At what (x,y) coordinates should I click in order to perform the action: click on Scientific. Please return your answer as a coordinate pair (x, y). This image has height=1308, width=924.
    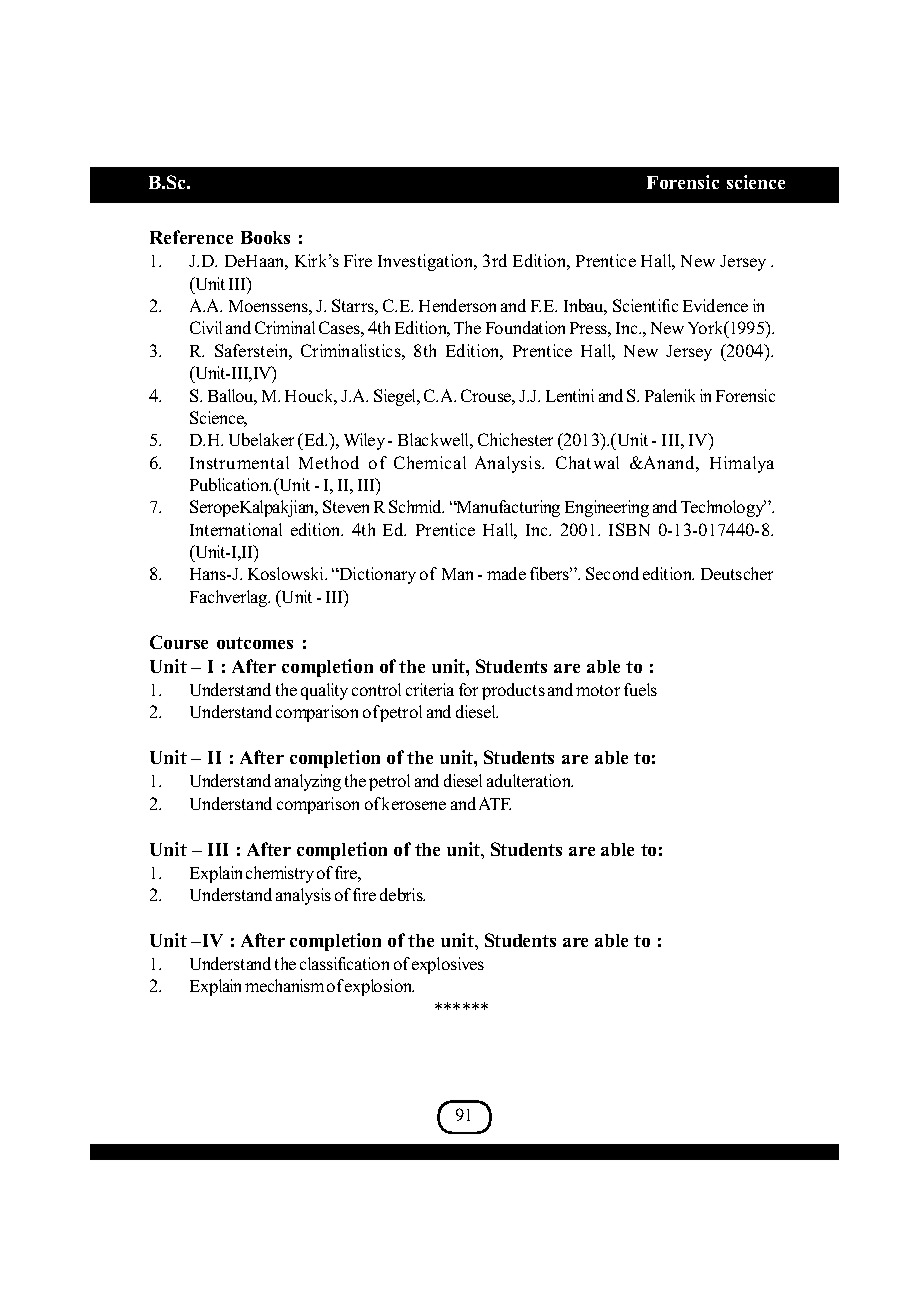
    Looking at the image, I should click on (645, 305).
